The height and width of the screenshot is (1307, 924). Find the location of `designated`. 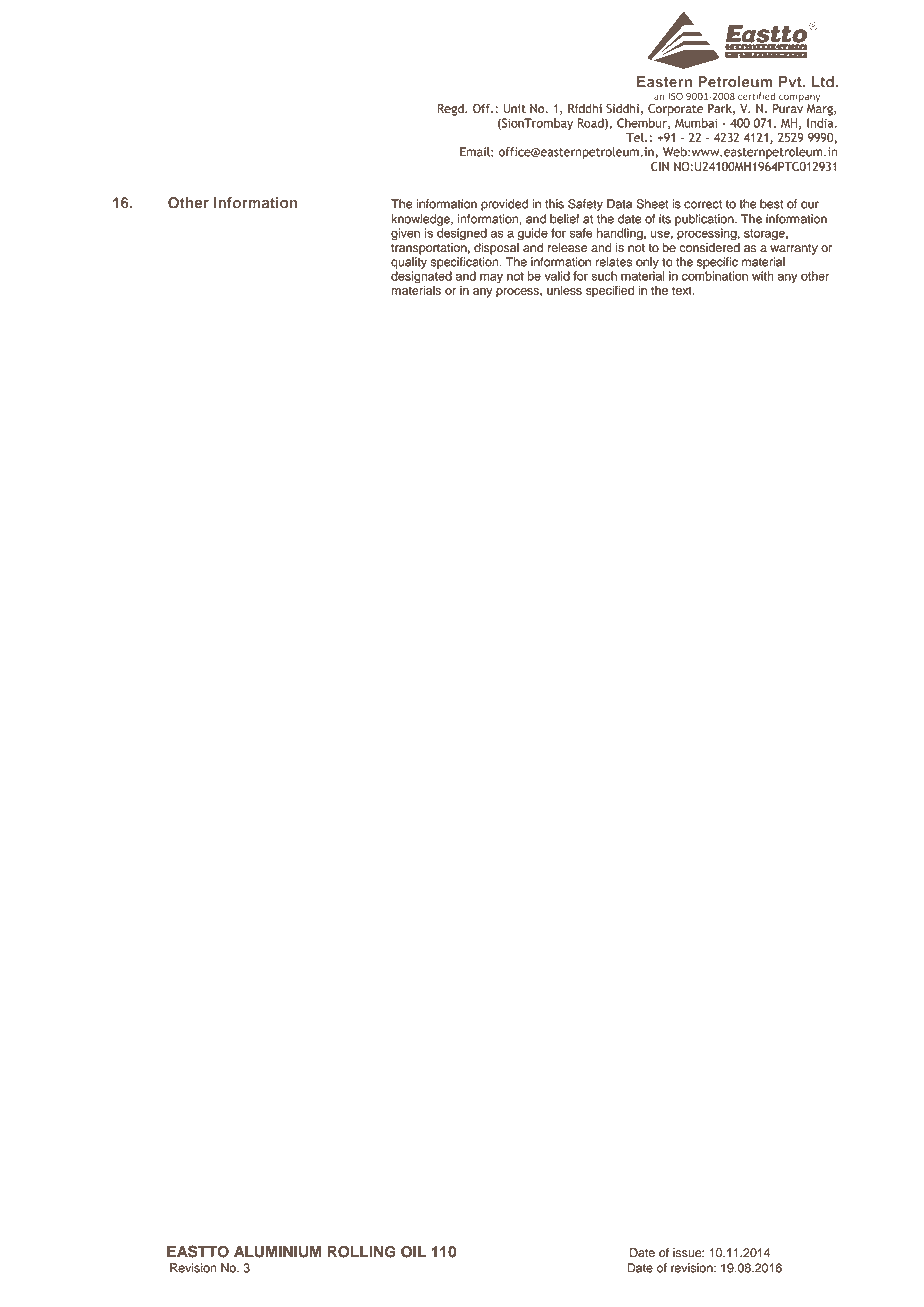

designated is located at coordinates (421, 278).
